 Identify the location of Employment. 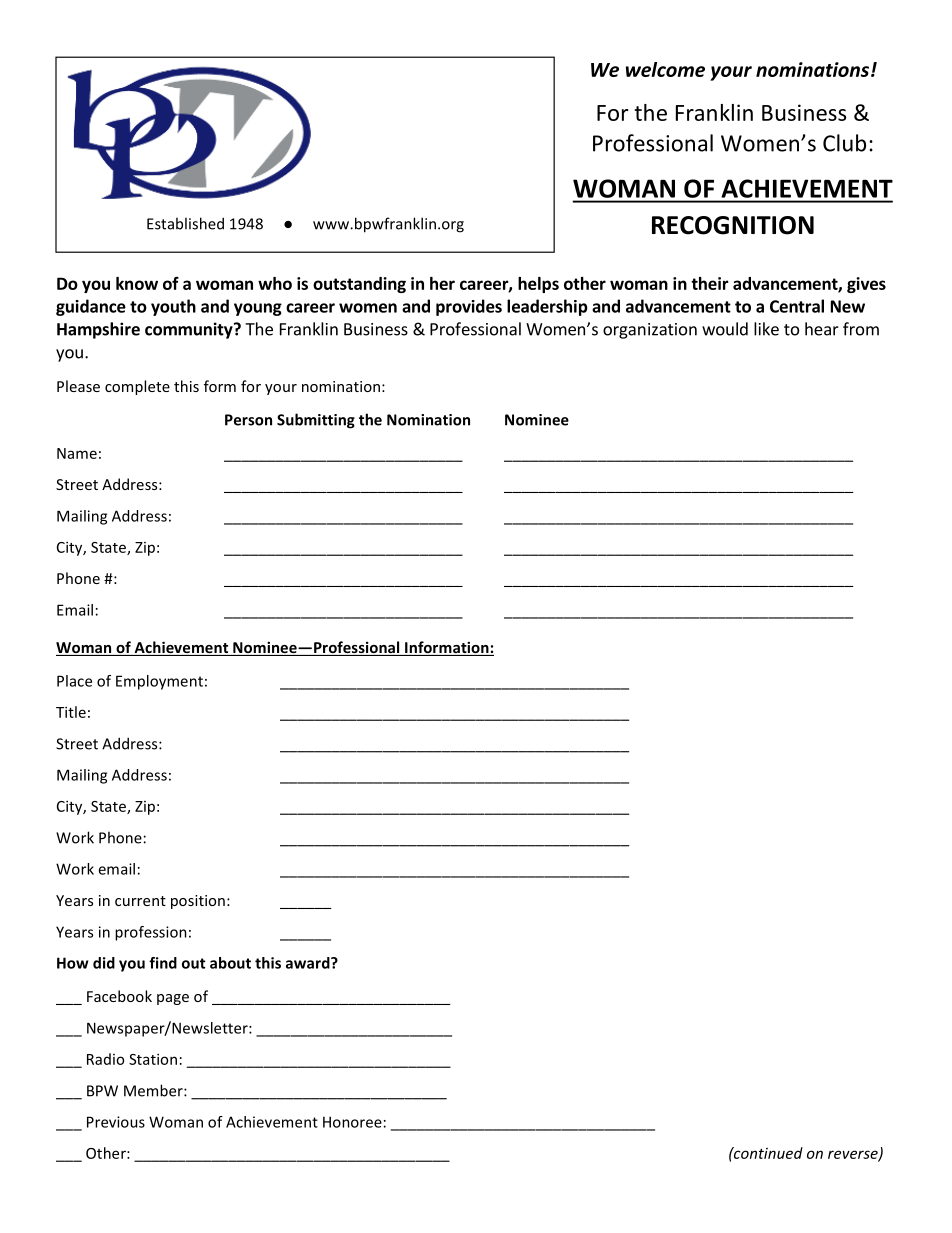
(159, 682).
